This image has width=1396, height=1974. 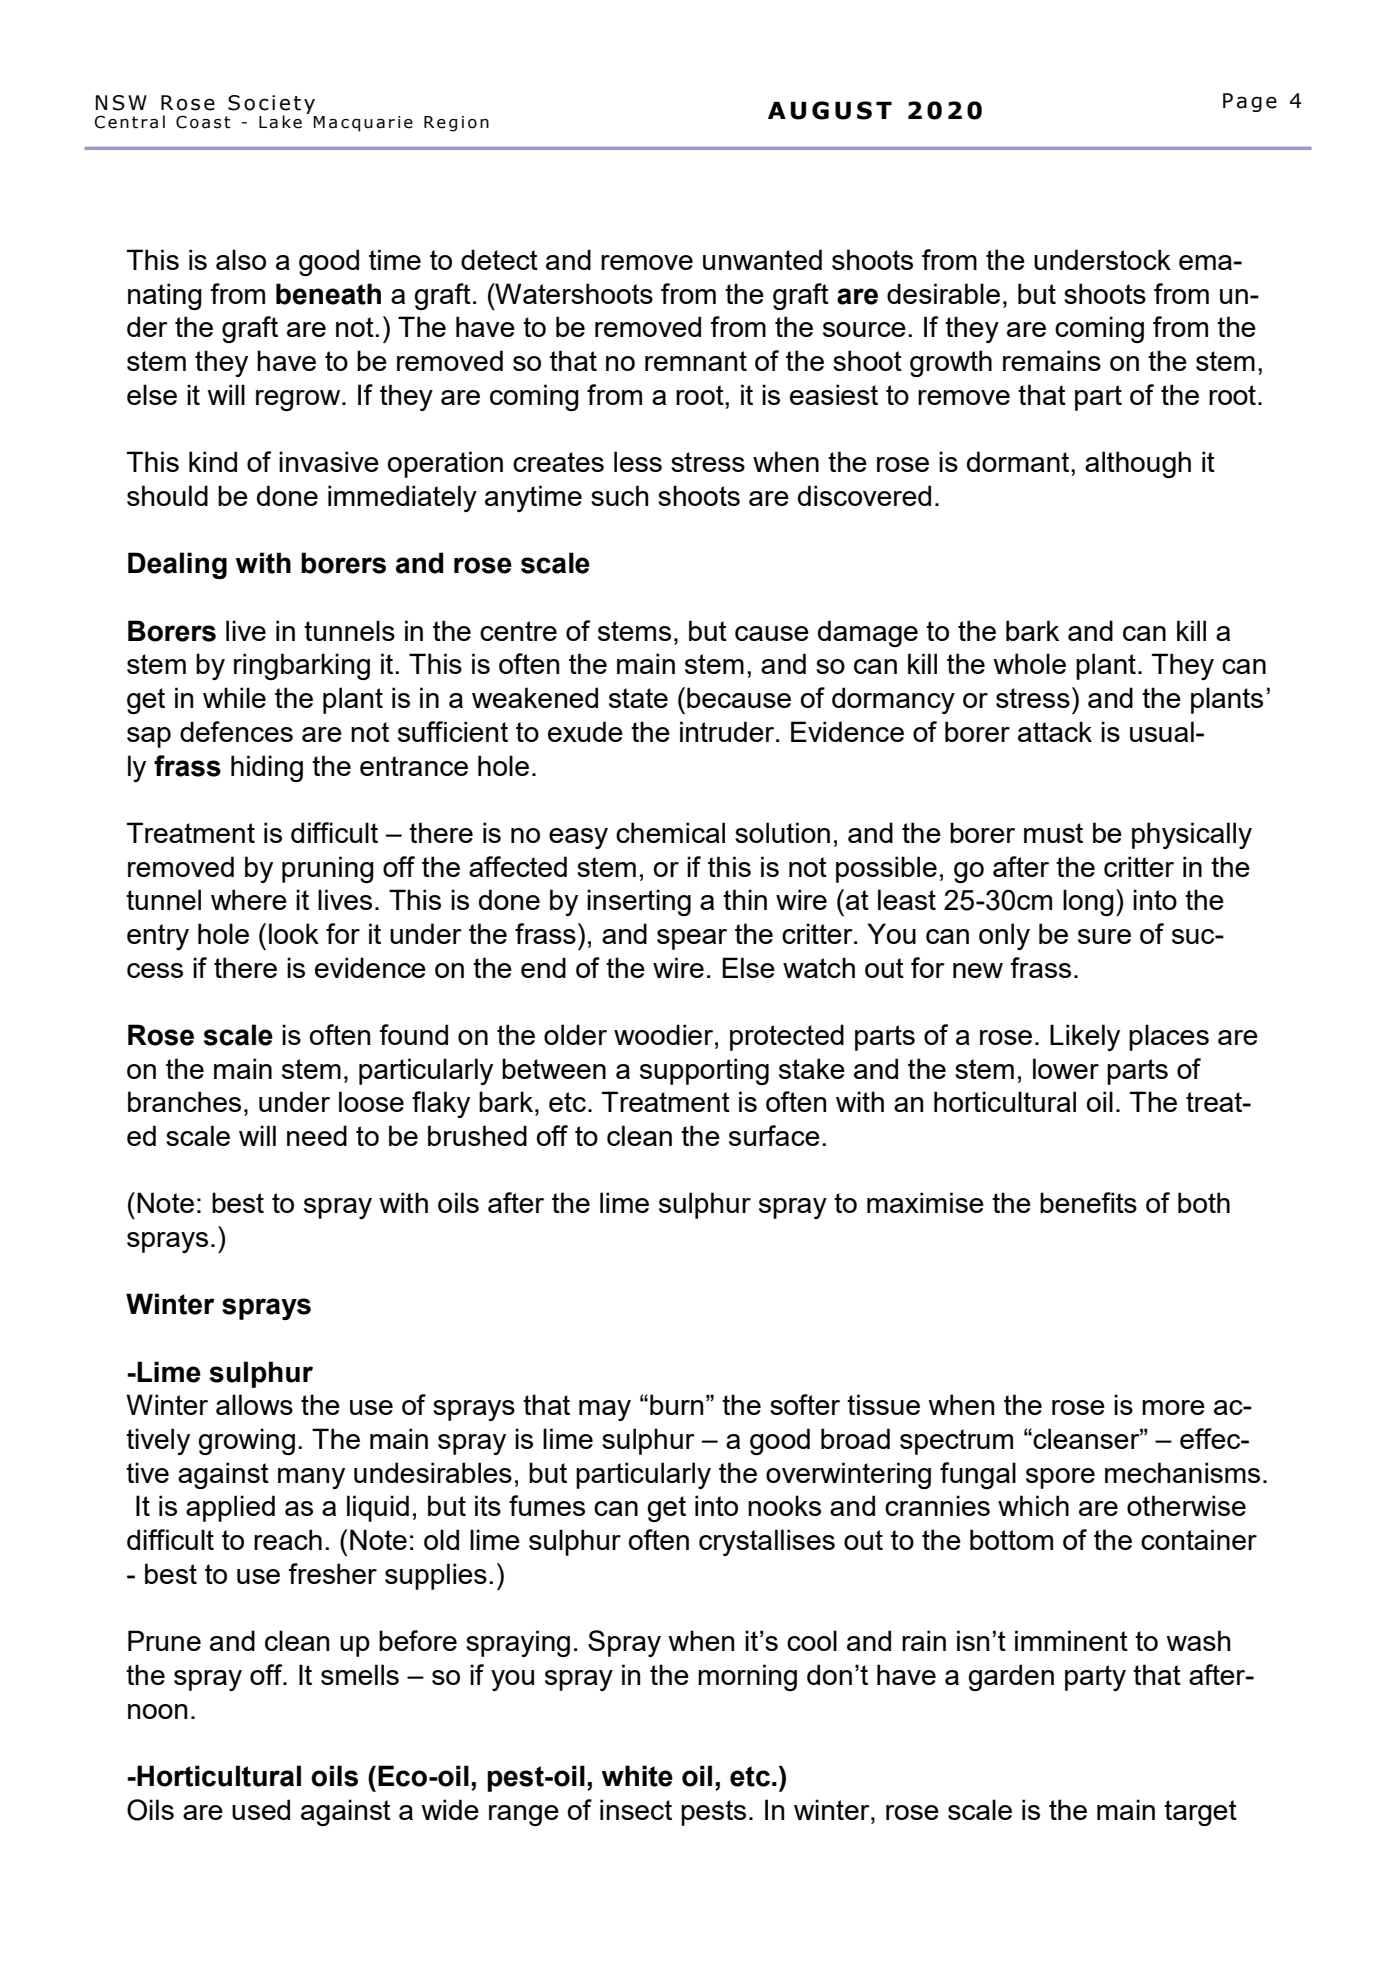 I want to click on growth, so click(x=951, y=363).
